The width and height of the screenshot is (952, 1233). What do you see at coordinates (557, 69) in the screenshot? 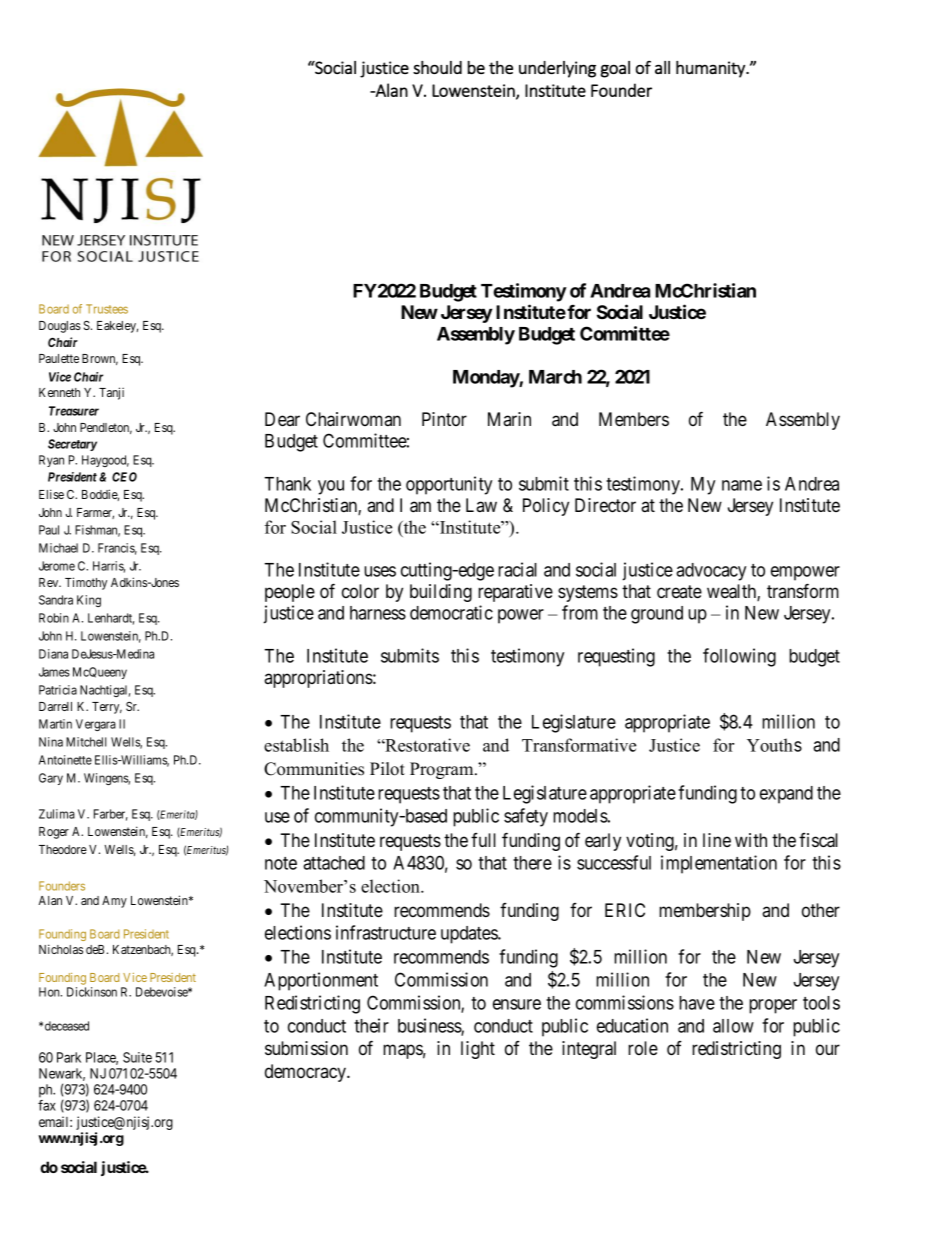
I see `underlying` at bounding box center [557, 69].
